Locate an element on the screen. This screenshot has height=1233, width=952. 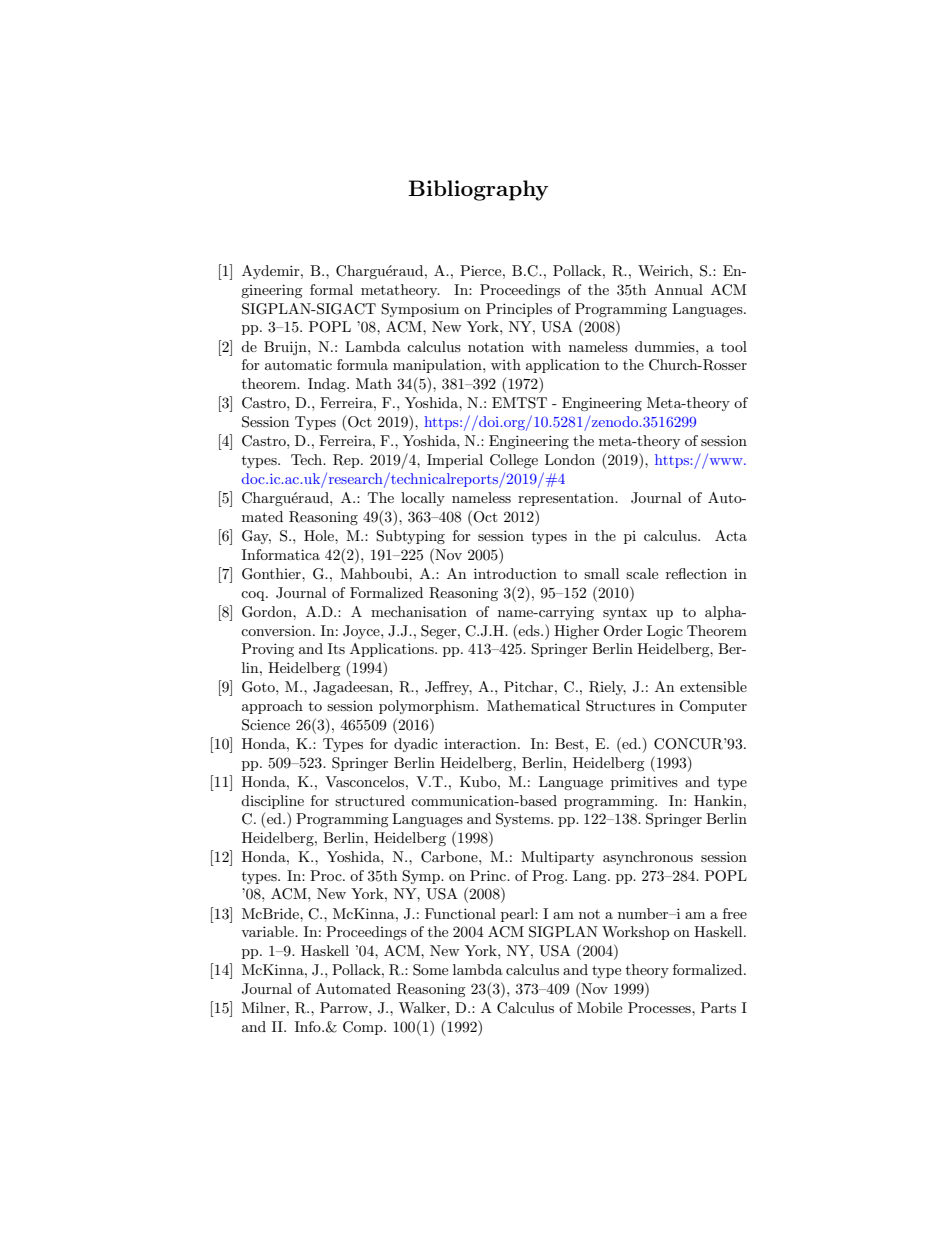
primitives is located at coordinates (644, 783).
